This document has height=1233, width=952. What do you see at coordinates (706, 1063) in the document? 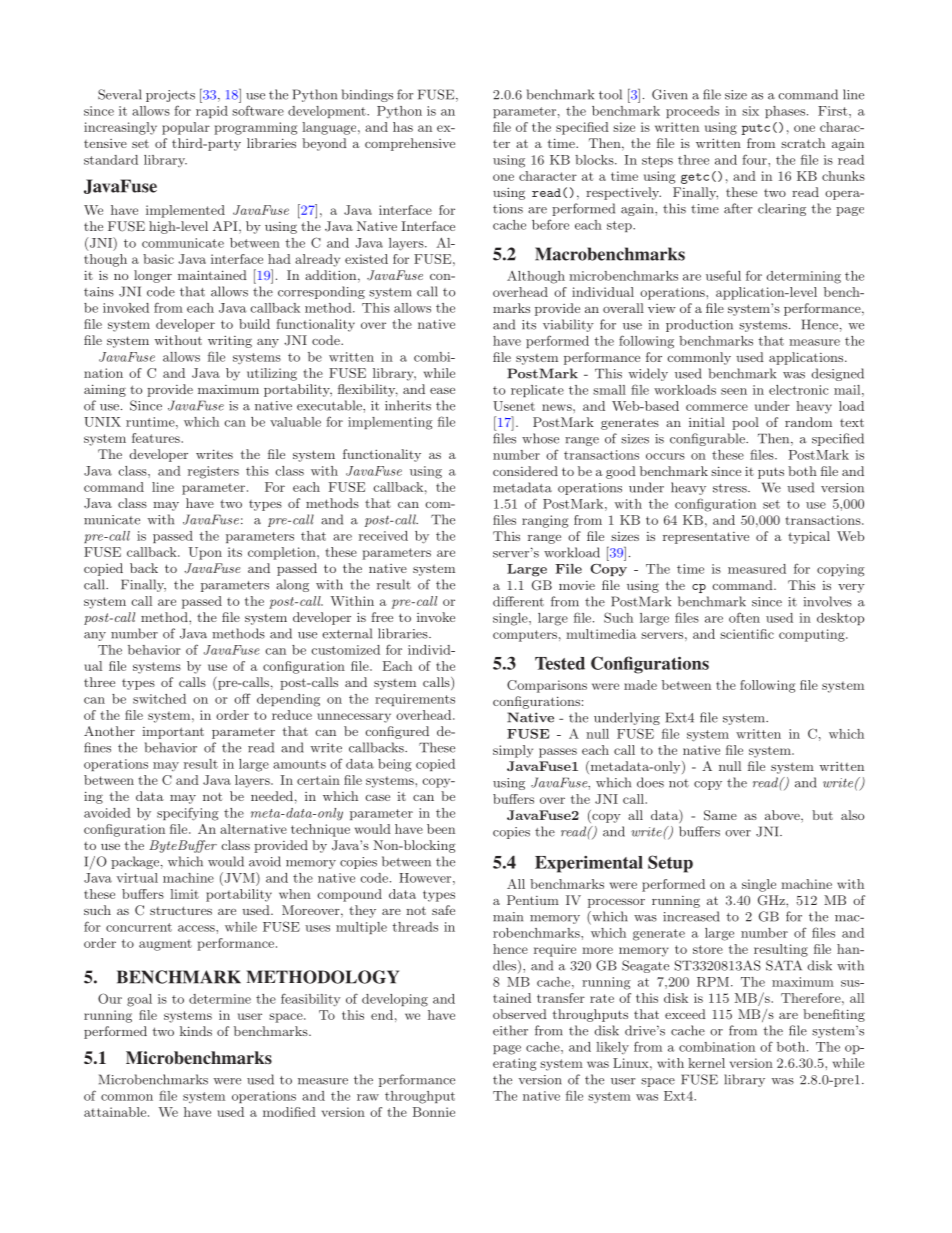
I see `kernel` at bounding box center [706, 1063].
